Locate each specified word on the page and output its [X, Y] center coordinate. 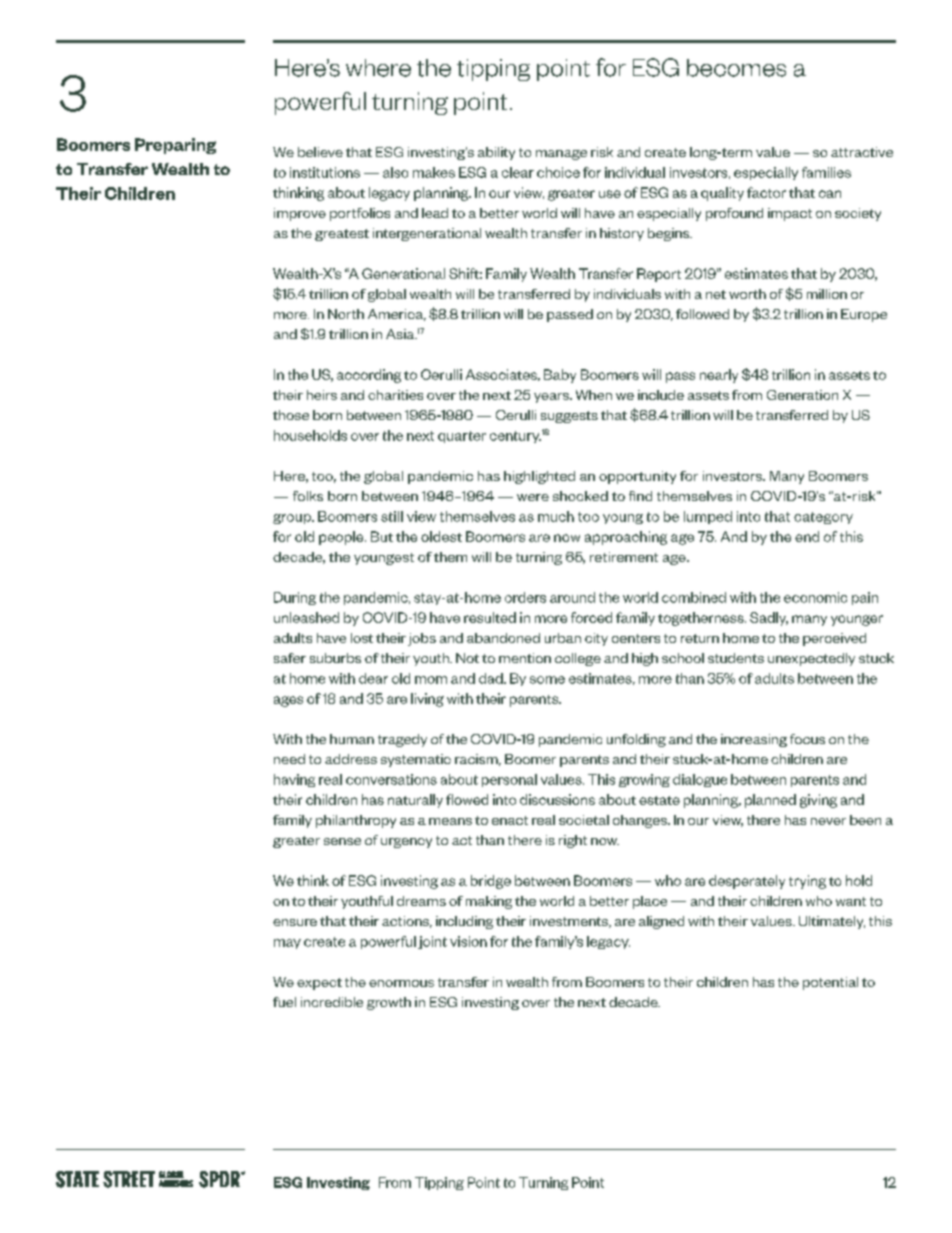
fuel [284, 1002]
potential [830, 983]
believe [320, 152]
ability [496, 153]
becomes [736, 68]
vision [468, 941]
